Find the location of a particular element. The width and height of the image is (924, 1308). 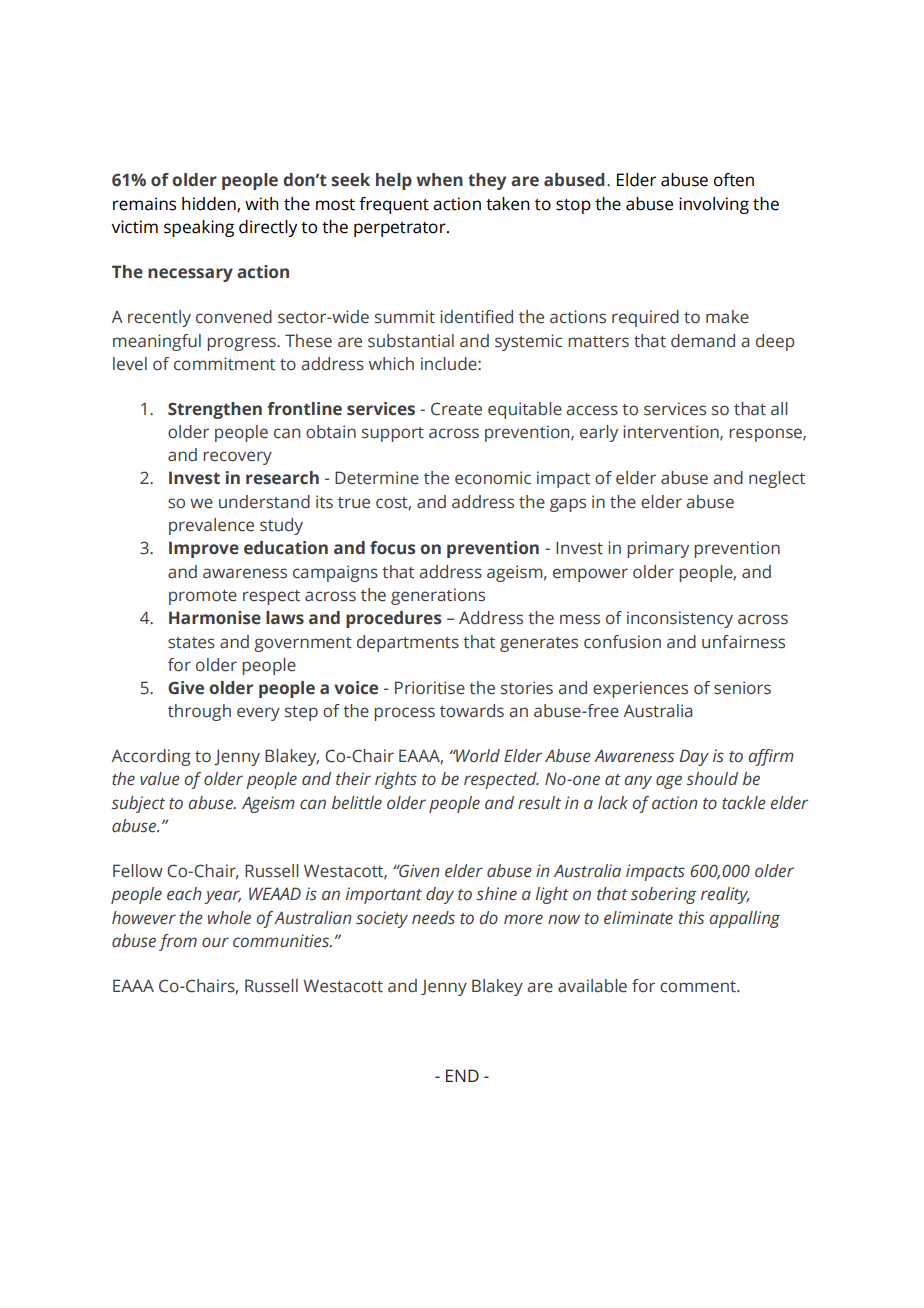

involving is located at coordinates (714, 205).
